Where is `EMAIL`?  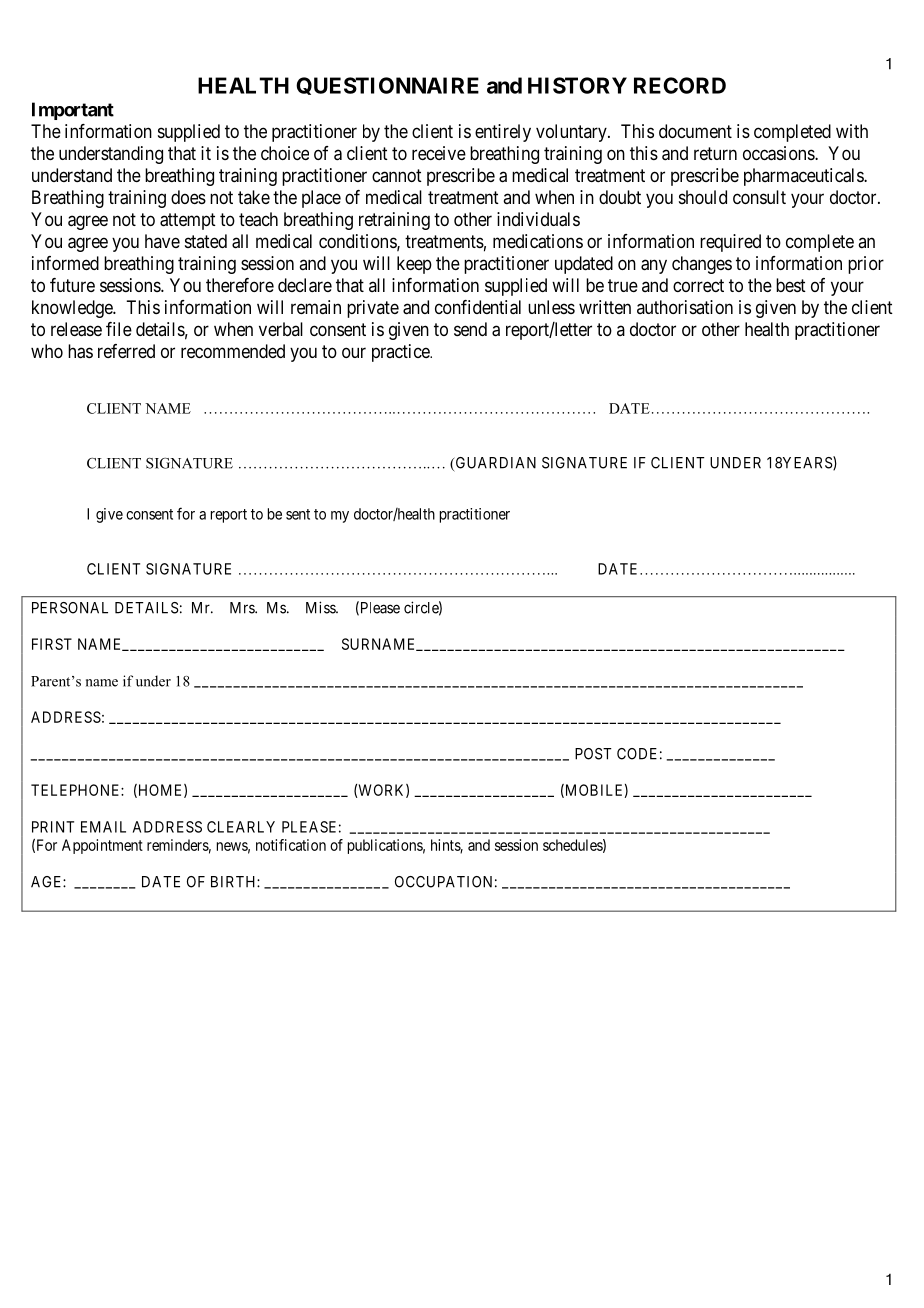
EMAIL is located at coordinates (103, 827).
